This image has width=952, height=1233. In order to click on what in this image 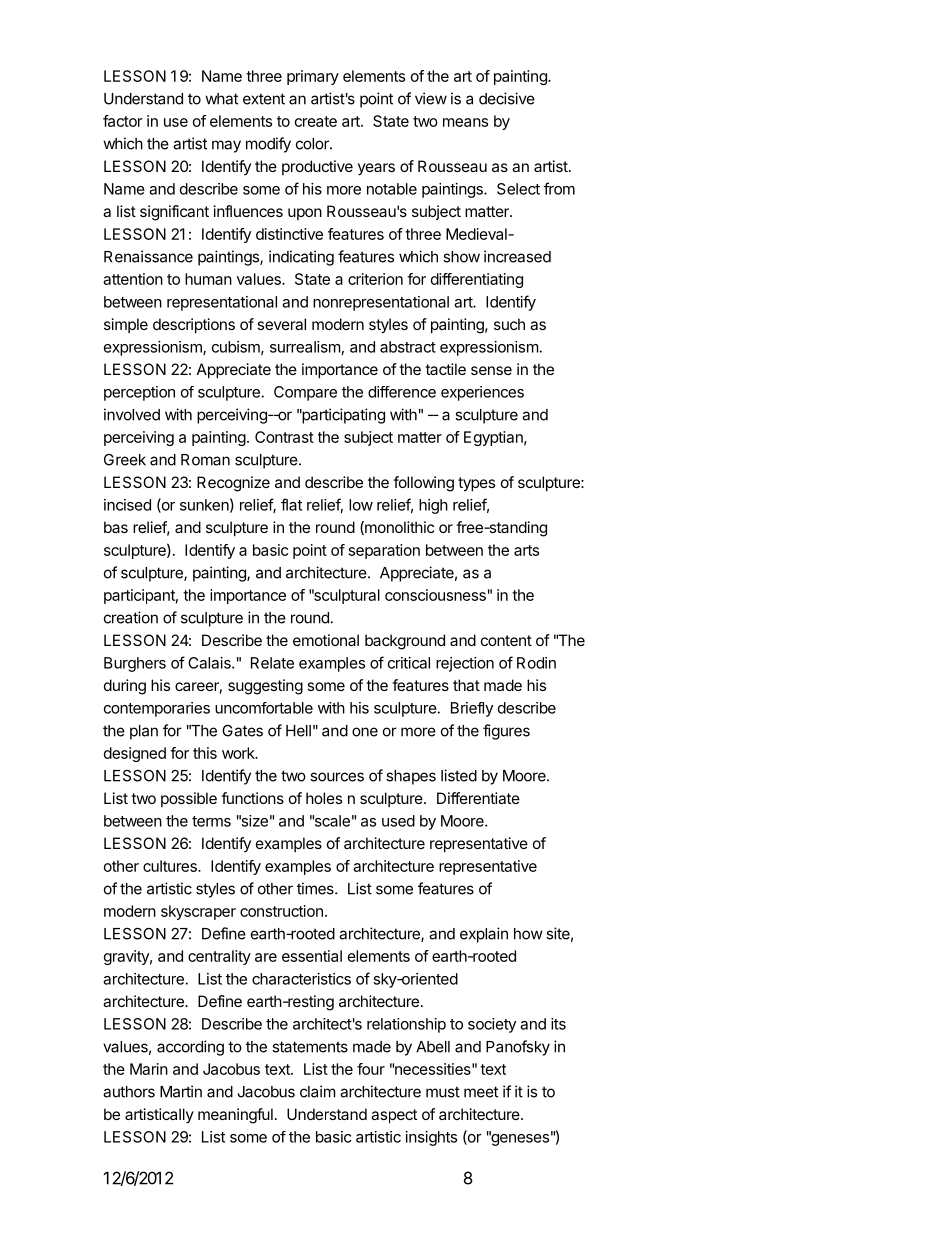, I will do `click(221, 99)`.
